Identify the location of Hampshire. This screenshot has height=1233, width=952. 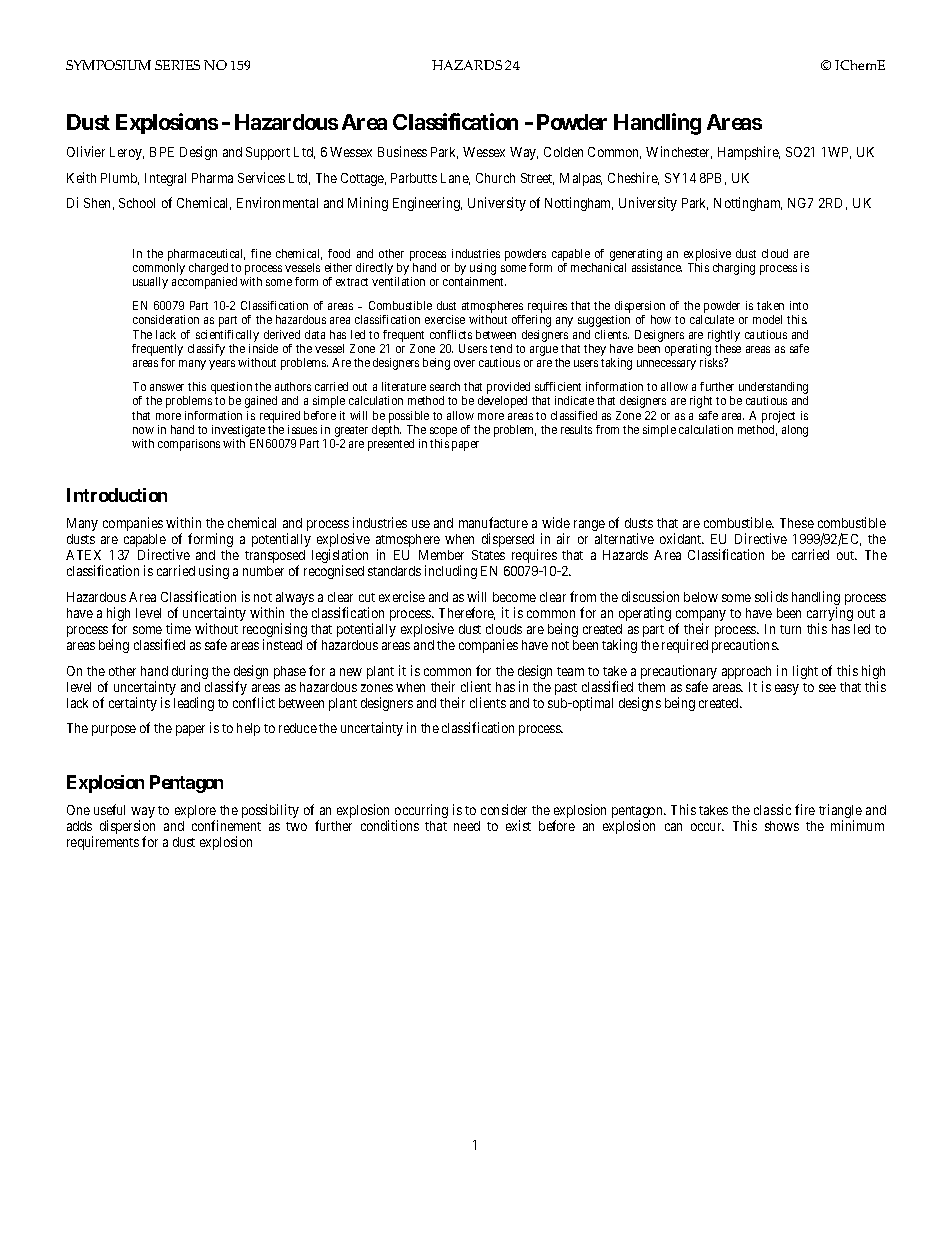
(749, 153).
